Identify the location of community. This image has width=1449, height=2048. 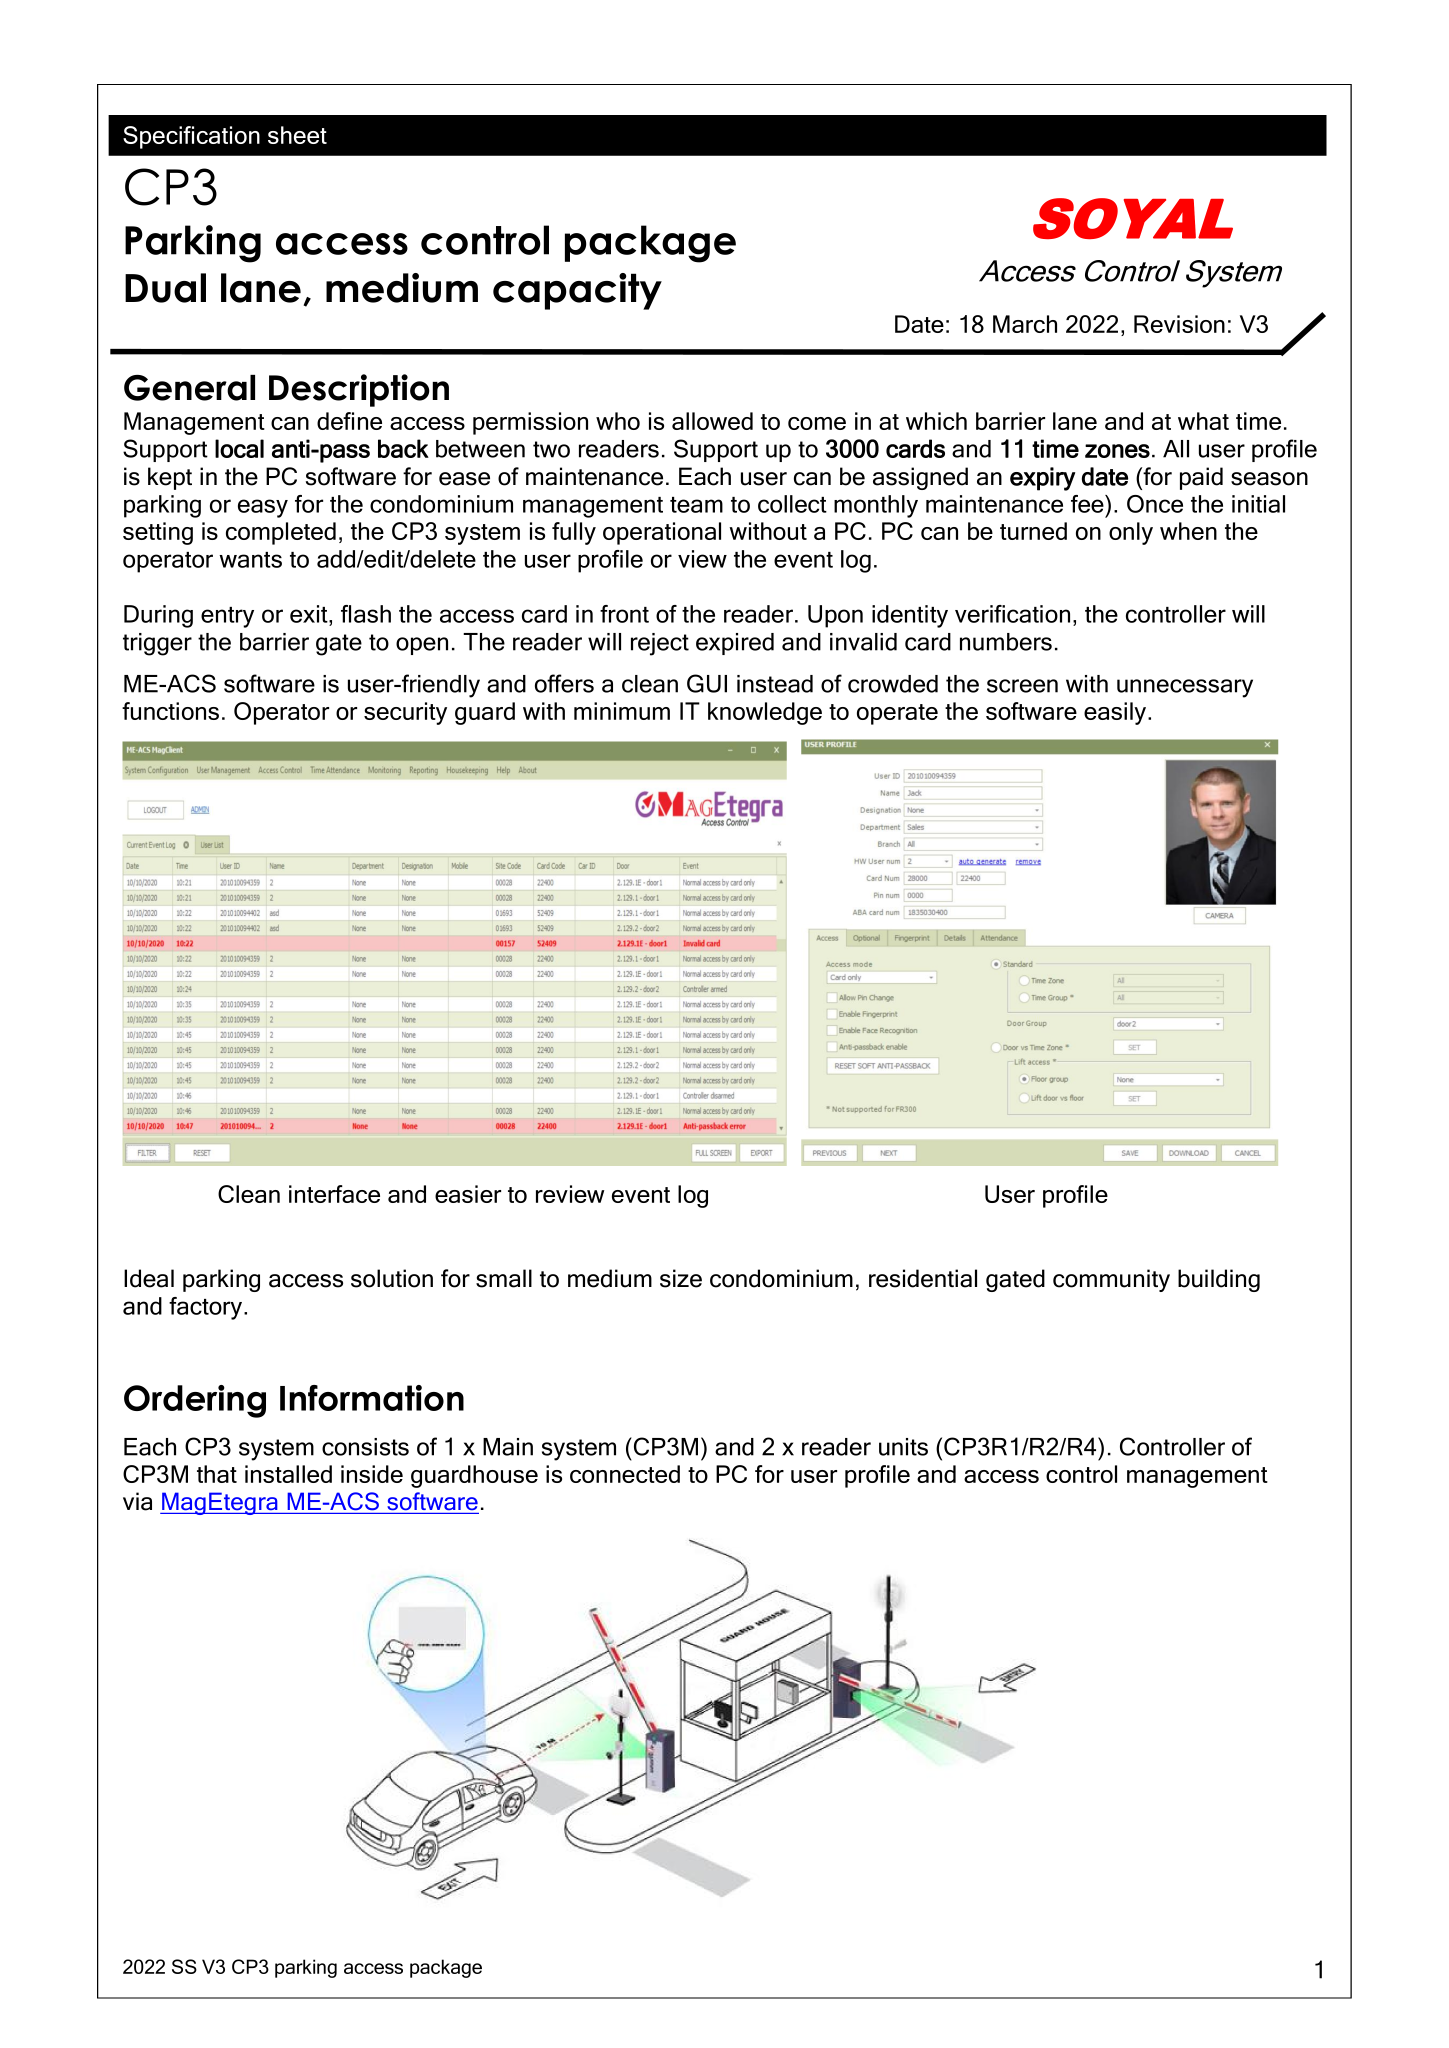
(1111, 1280).
